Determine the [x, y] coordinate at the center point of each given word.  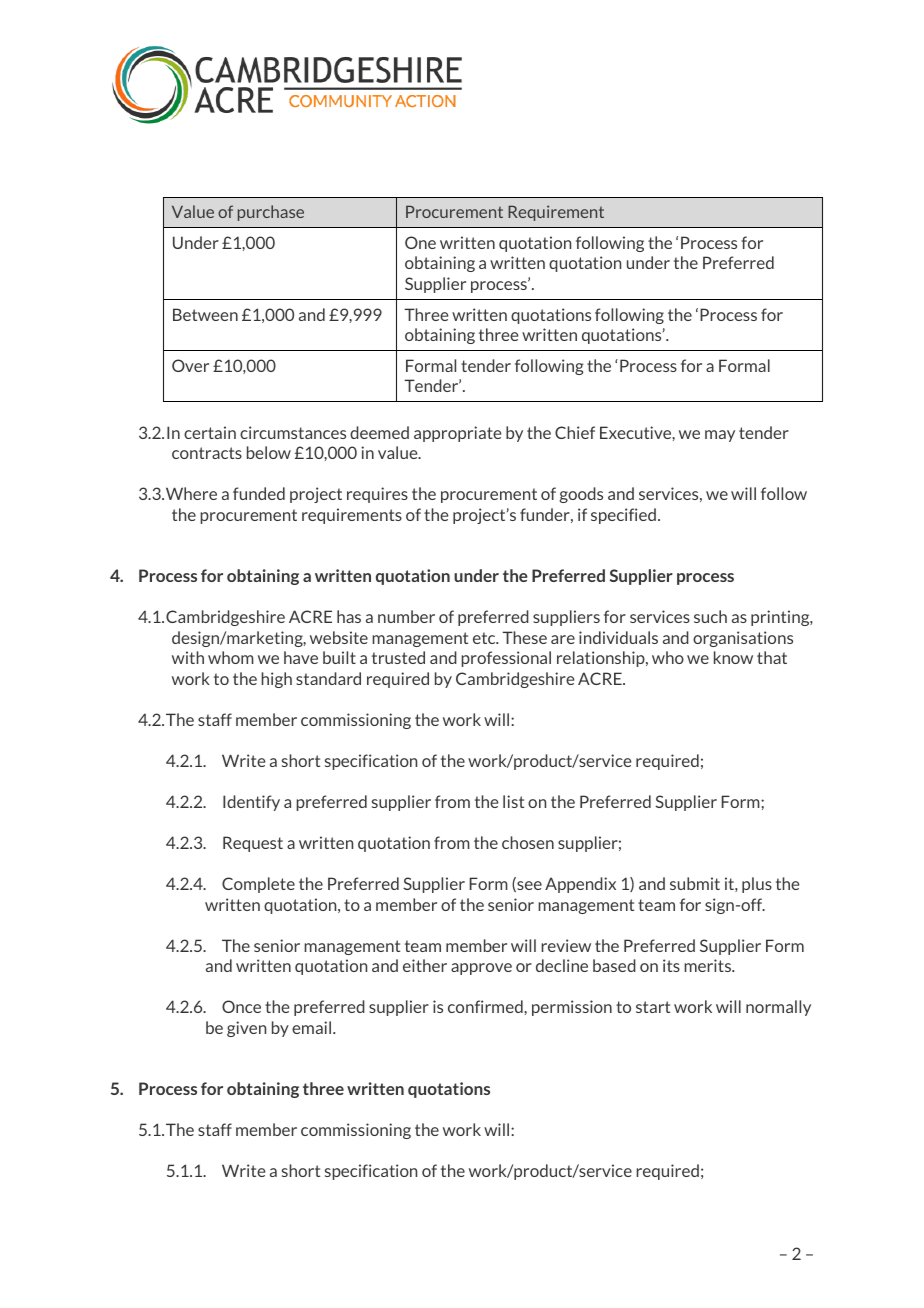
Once [241, 1006]
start [653, 1007]
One [420, 242]
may [720, 436]
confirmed [486, 1006]
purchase [271, 213]
